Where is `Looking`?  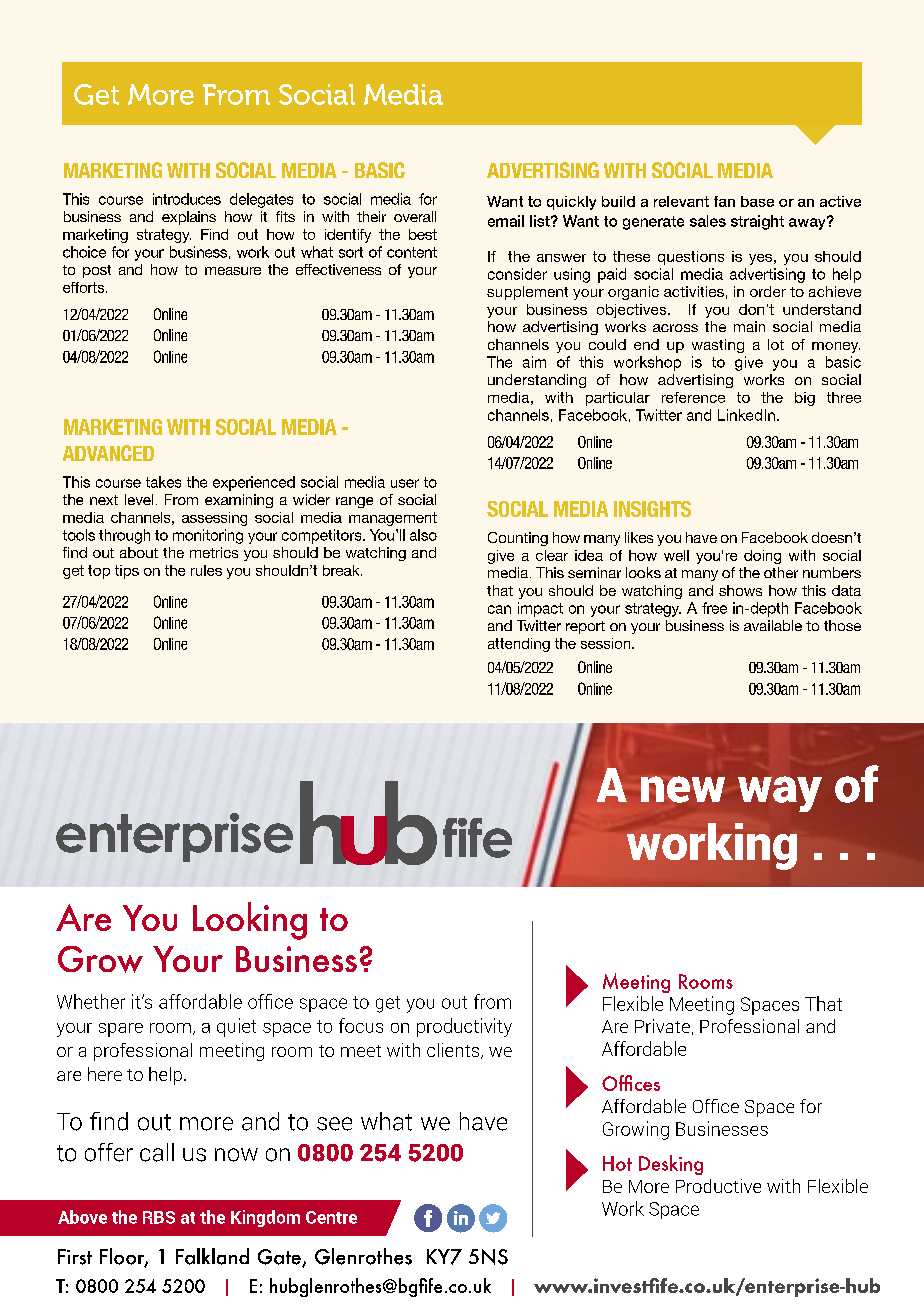 Looking is located at coordinates (250, 921).
